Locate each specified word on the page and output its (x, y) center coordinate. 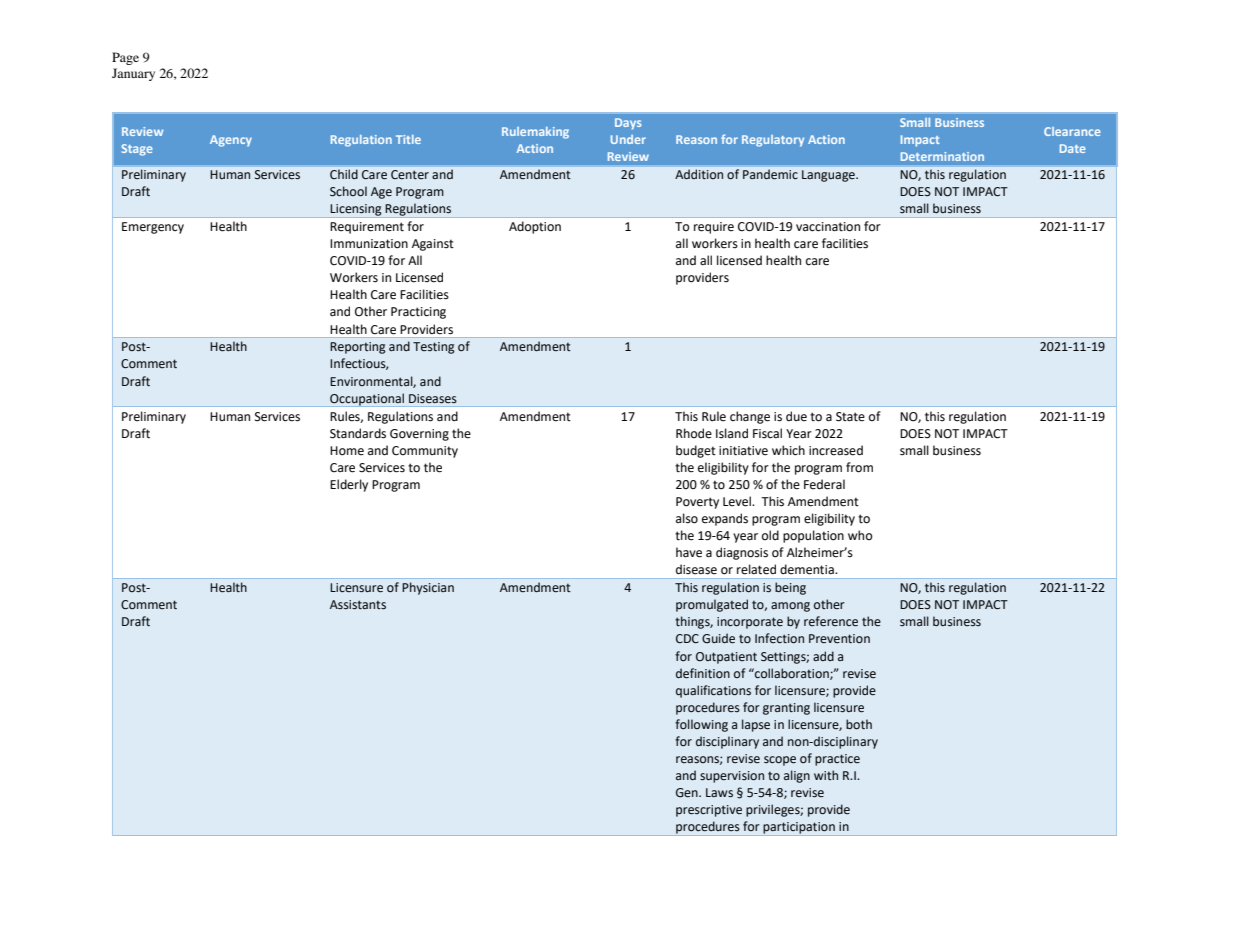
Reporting (358, 348)
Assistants (358, 605)
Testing (434, 348)
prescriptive (709, 811)
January (133, 74)
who (860, 535)
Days (628, 124)
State (850, 417)
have (689, 552)
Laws (719, 793)
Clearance (1072, 131)
